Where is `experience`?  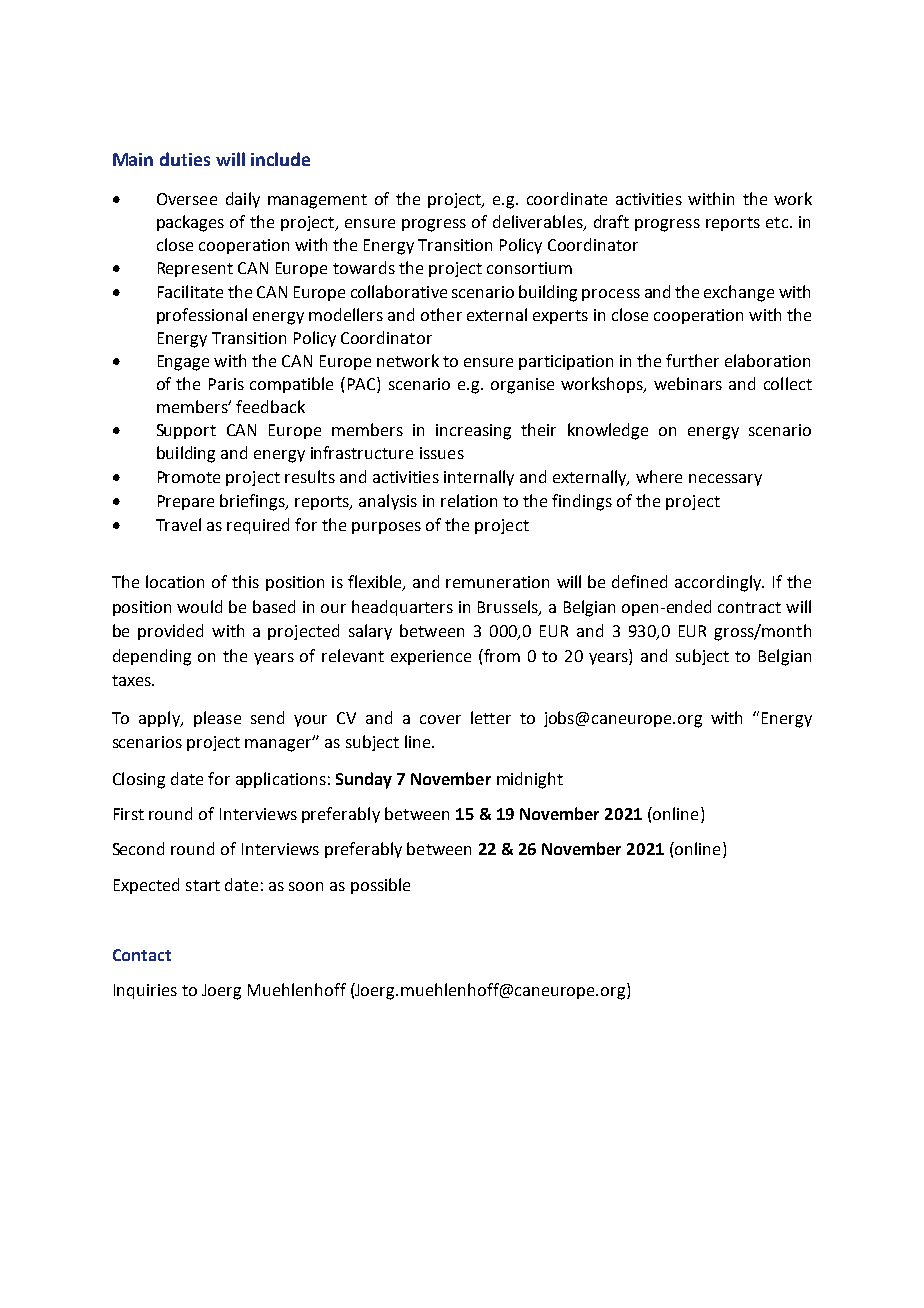
experience is located at coordinates (431, 657).
